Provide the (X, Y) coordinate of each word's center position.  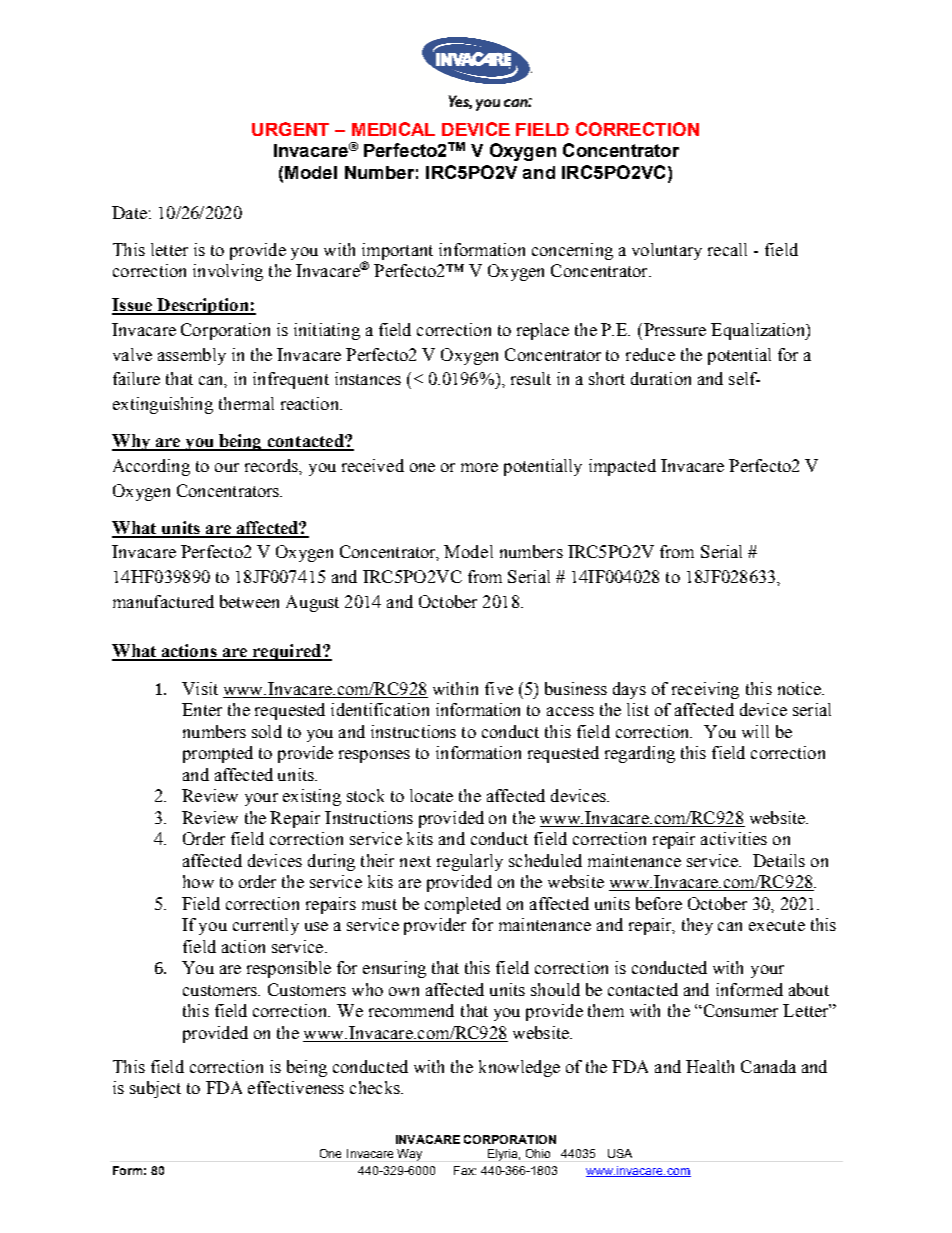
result (531, 378)
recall (727, 249)
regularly (470, 862)
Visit (200, 688)
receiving (705, 690)
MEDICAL (393, 129)
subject (155, 1089)
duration (661, 378)
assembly (192, 356)
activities (734, 838)
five (499, 688)
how (198, 881)
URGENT (290, 129)
